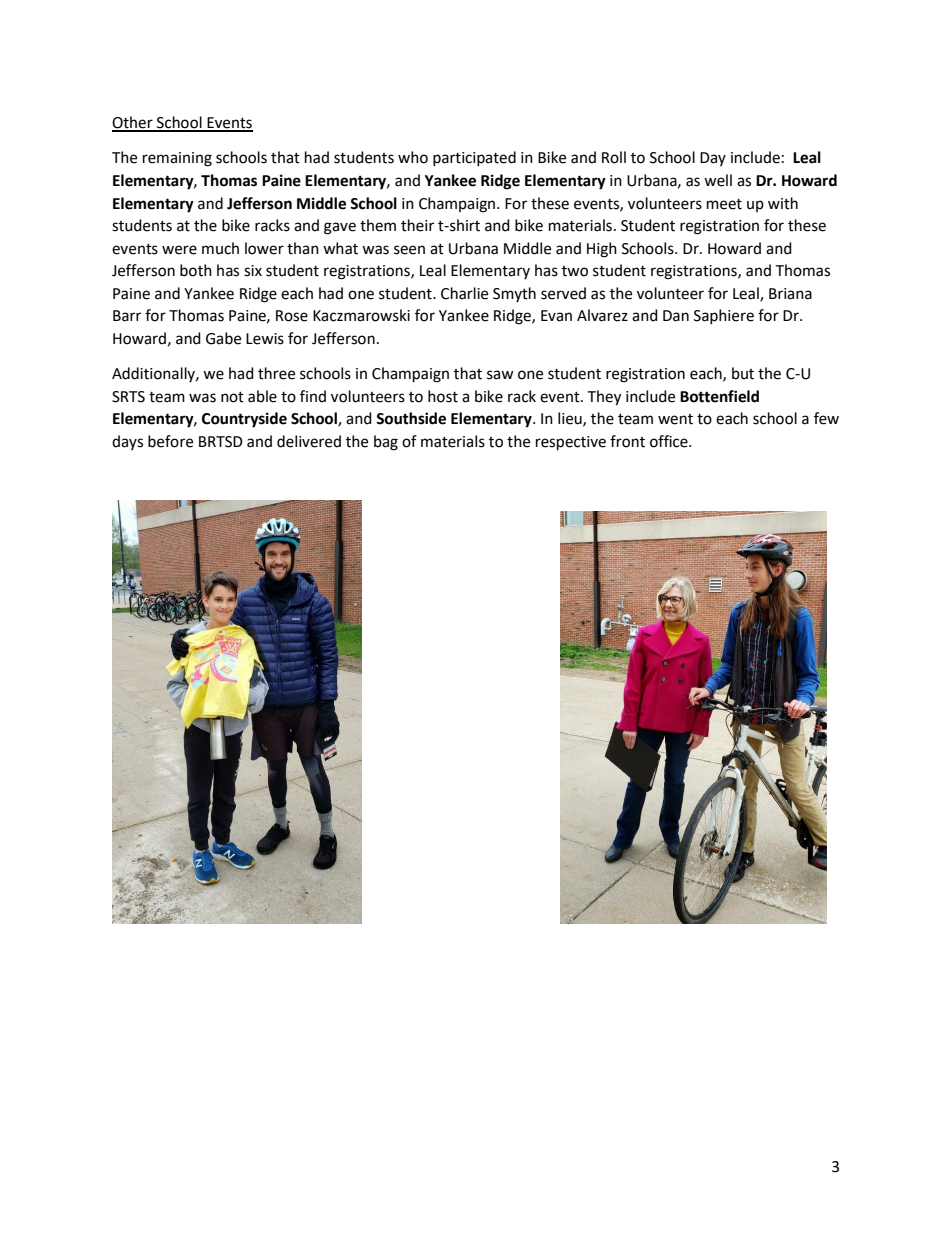 This screenshot has height=1233, width=952. I want to click on Roll, so click(614, 157).
